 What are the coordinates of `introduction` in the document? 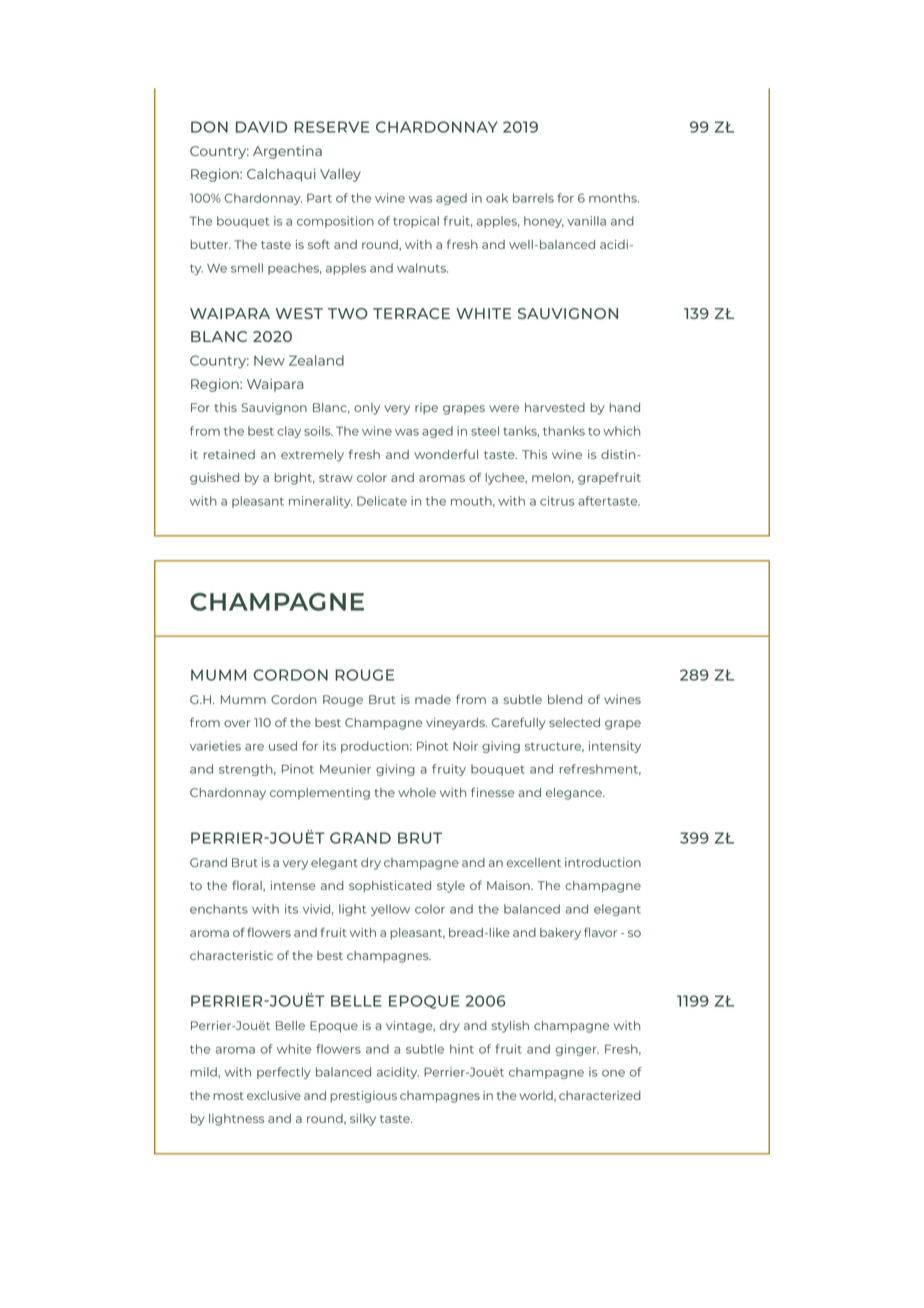 It's located at (603, 862).
